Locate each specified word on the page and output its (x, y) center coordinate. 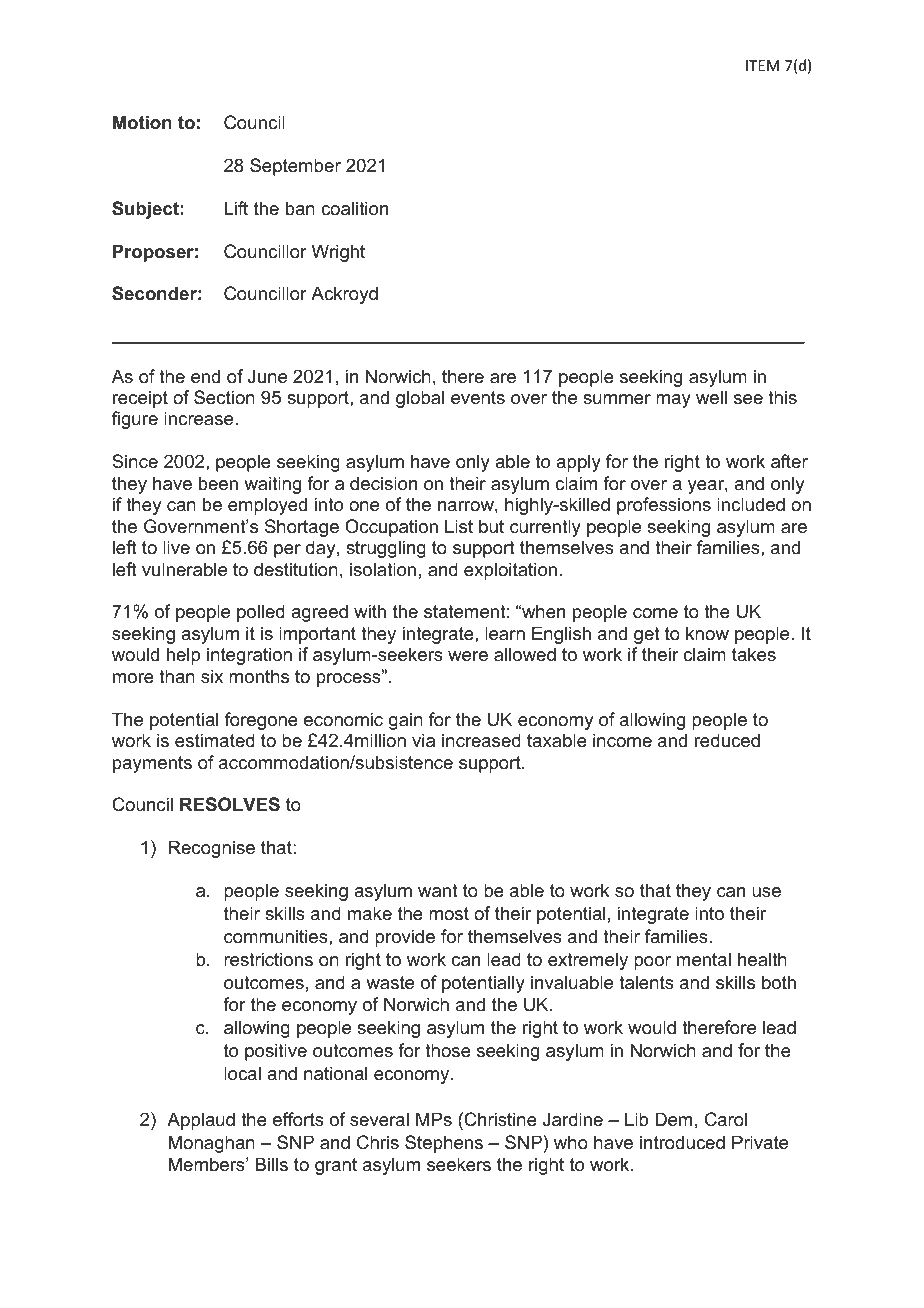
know (707, 633)
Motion (142, 122)
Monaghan (212, 1144)
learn (505, 633)
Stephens (444, 1144)
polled (261, 613)
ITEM (762, 65)
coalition (354, 208)
